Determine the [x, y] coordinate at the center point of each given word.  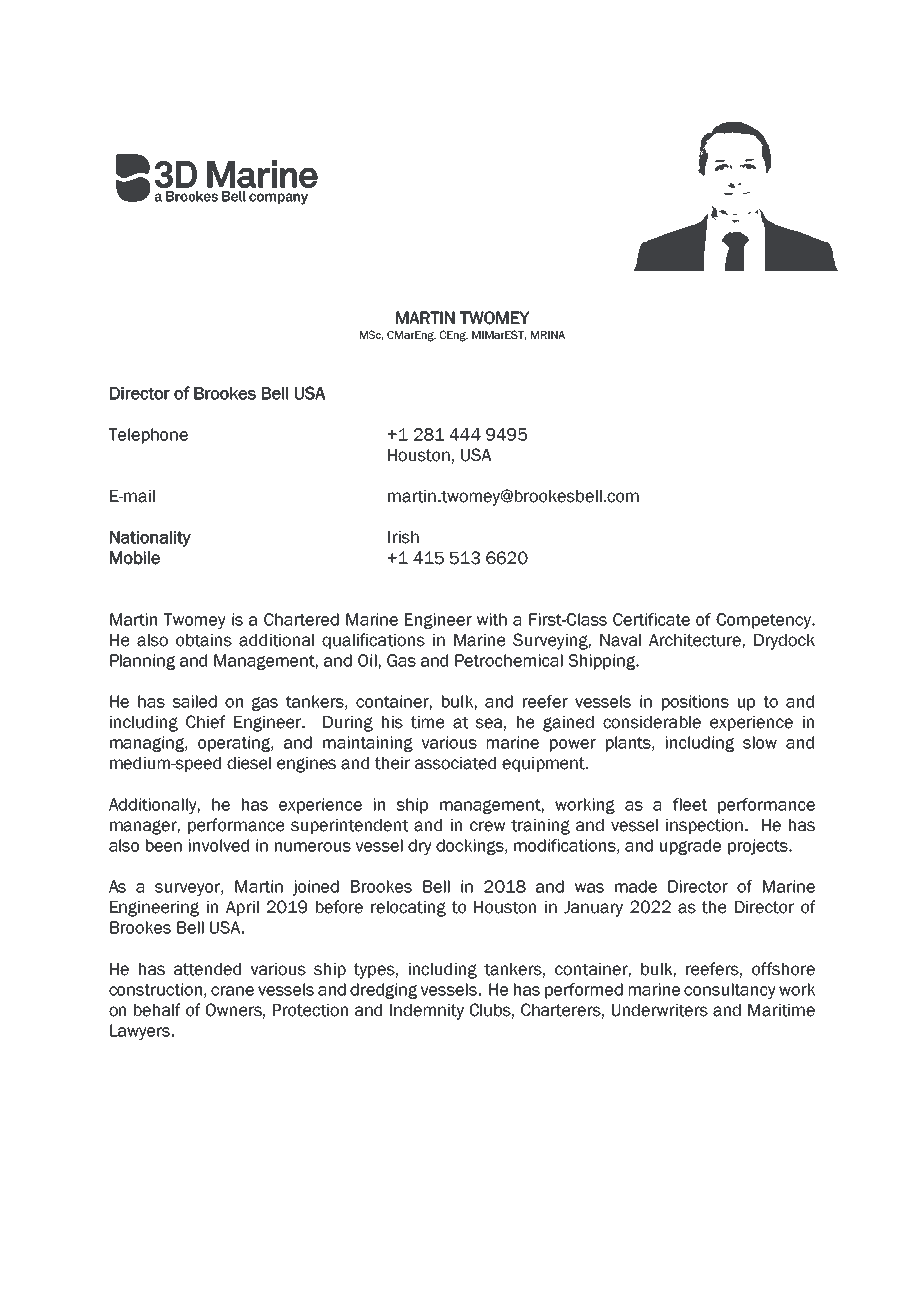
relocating [408, 909]
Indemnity [427, 1012]
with [492, 619]
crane [232, 991]
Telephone [148, 436]
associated [455, 763]
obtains [204, 640]
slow [760, 742]
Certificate [651, 619]
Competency [764, 621]
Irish [403, 537]
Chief [205, 722]
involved [219, 845]
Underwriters [660, 1010]
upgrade [690, 847]
